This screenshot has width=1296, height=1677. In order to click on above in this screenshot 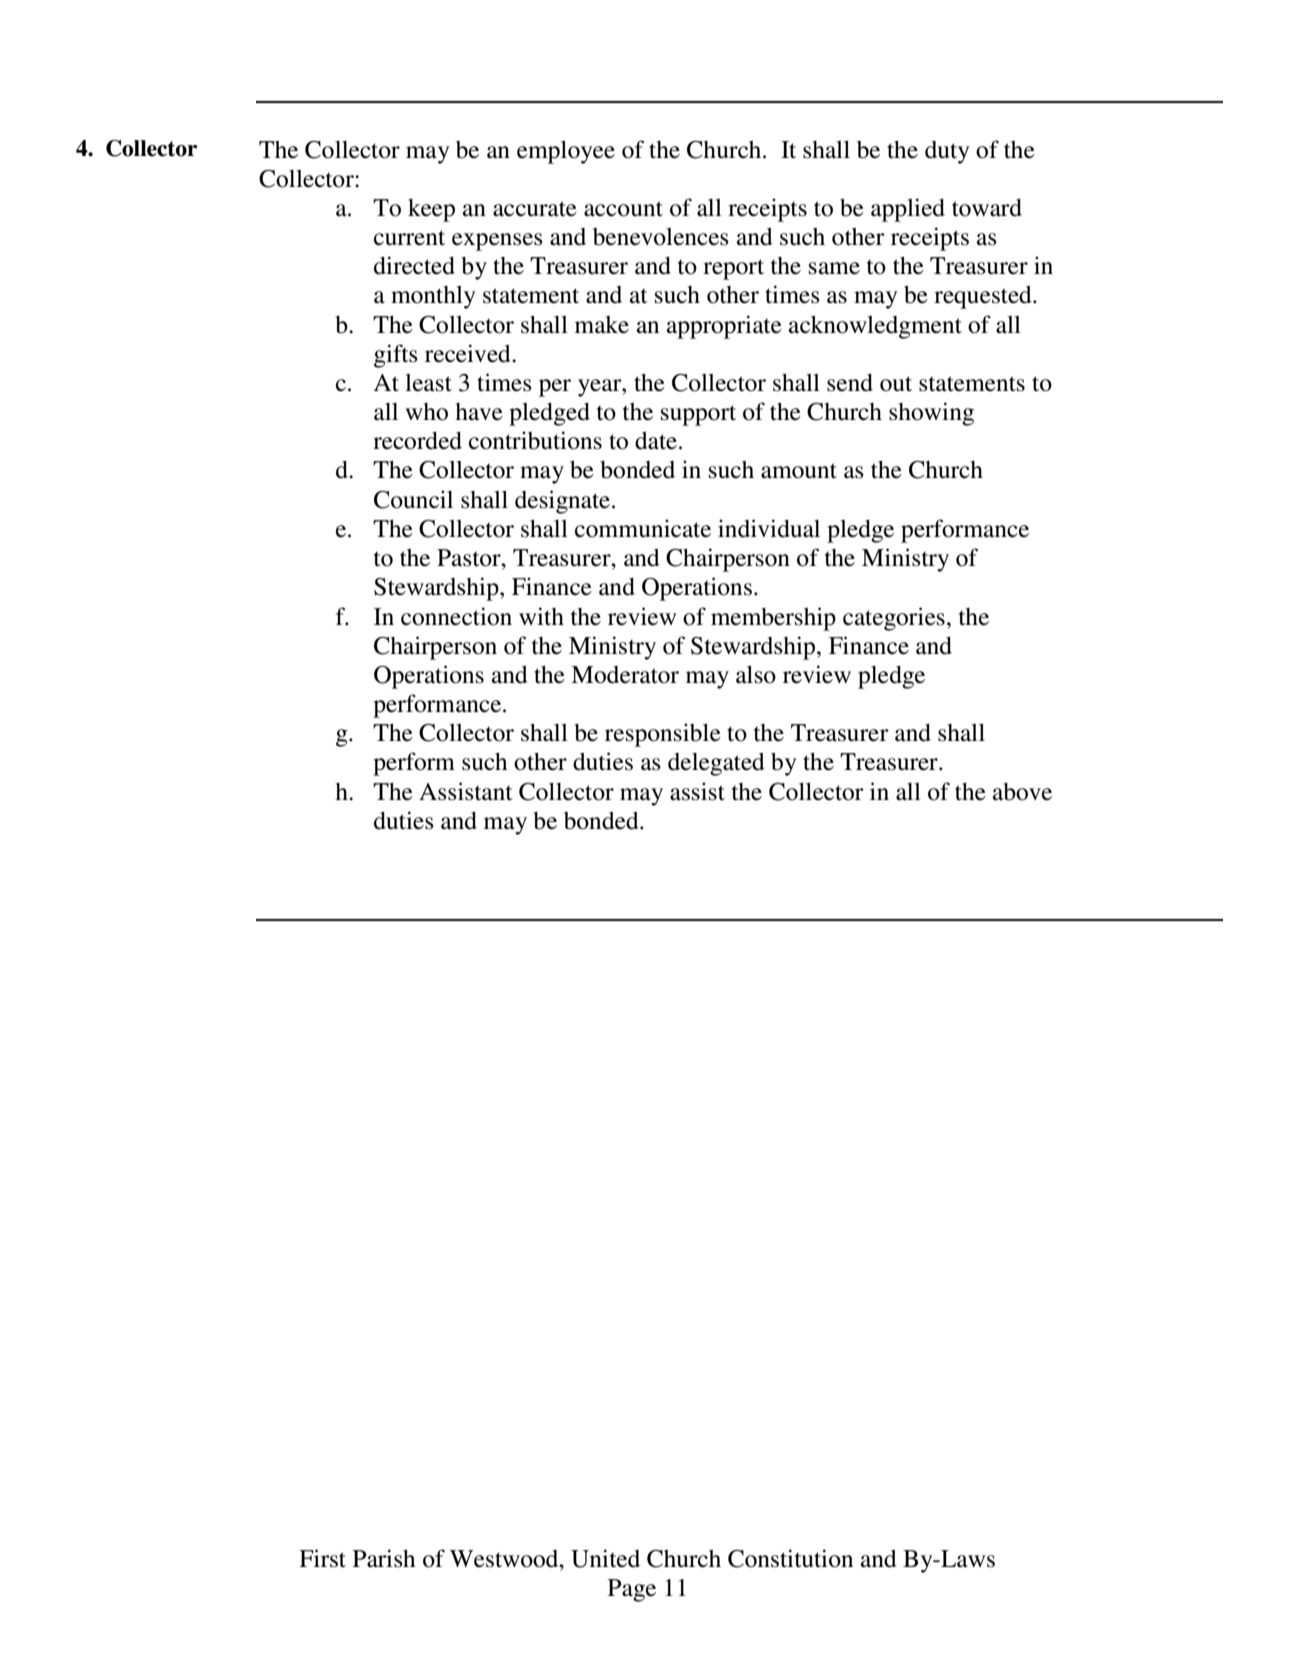, I will do `click(1022, 792)`.
